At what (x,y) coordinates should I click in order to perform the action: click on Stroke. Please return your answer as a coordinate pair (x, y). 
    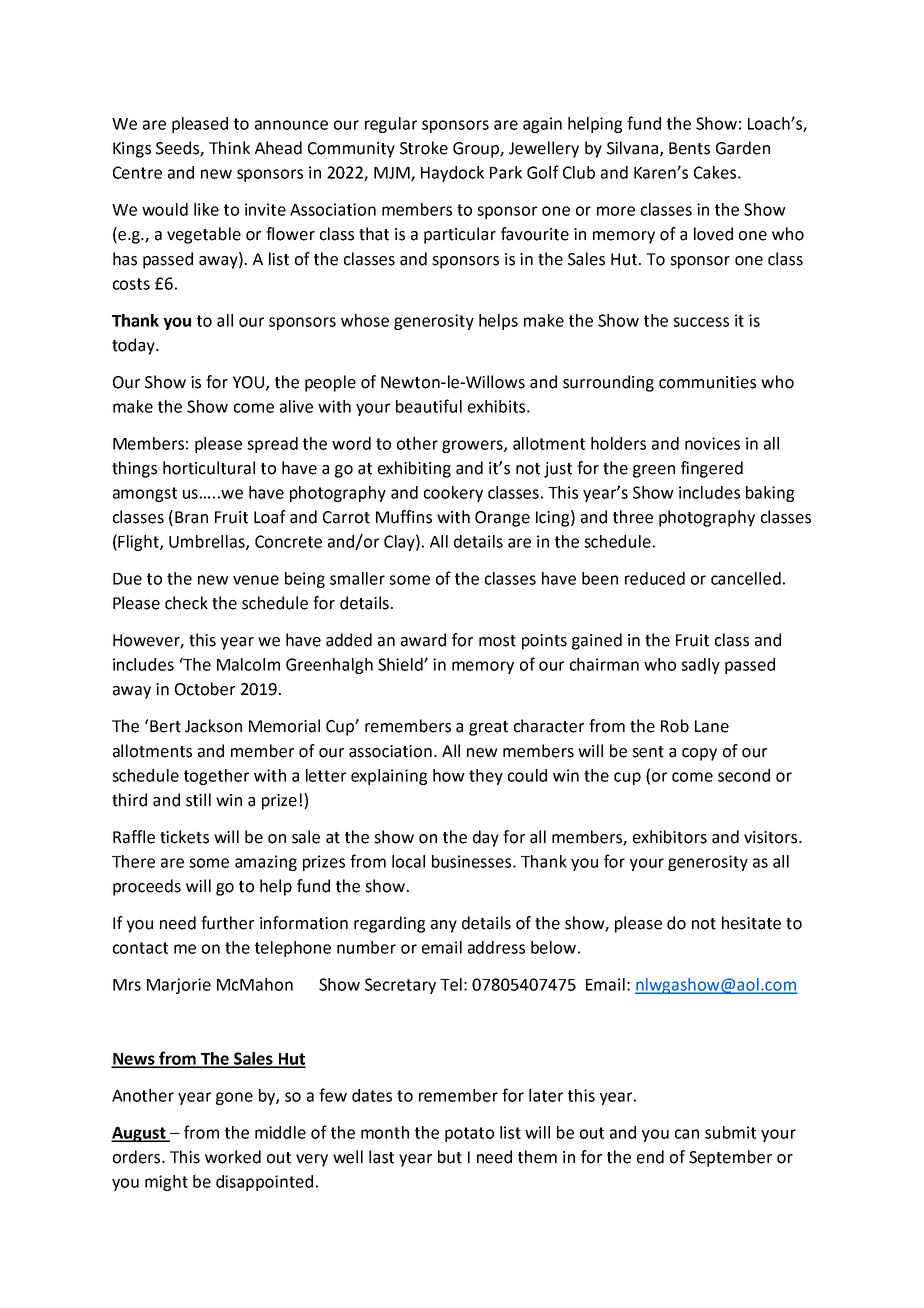
    Looking at the image, I should click on (424, 148).
